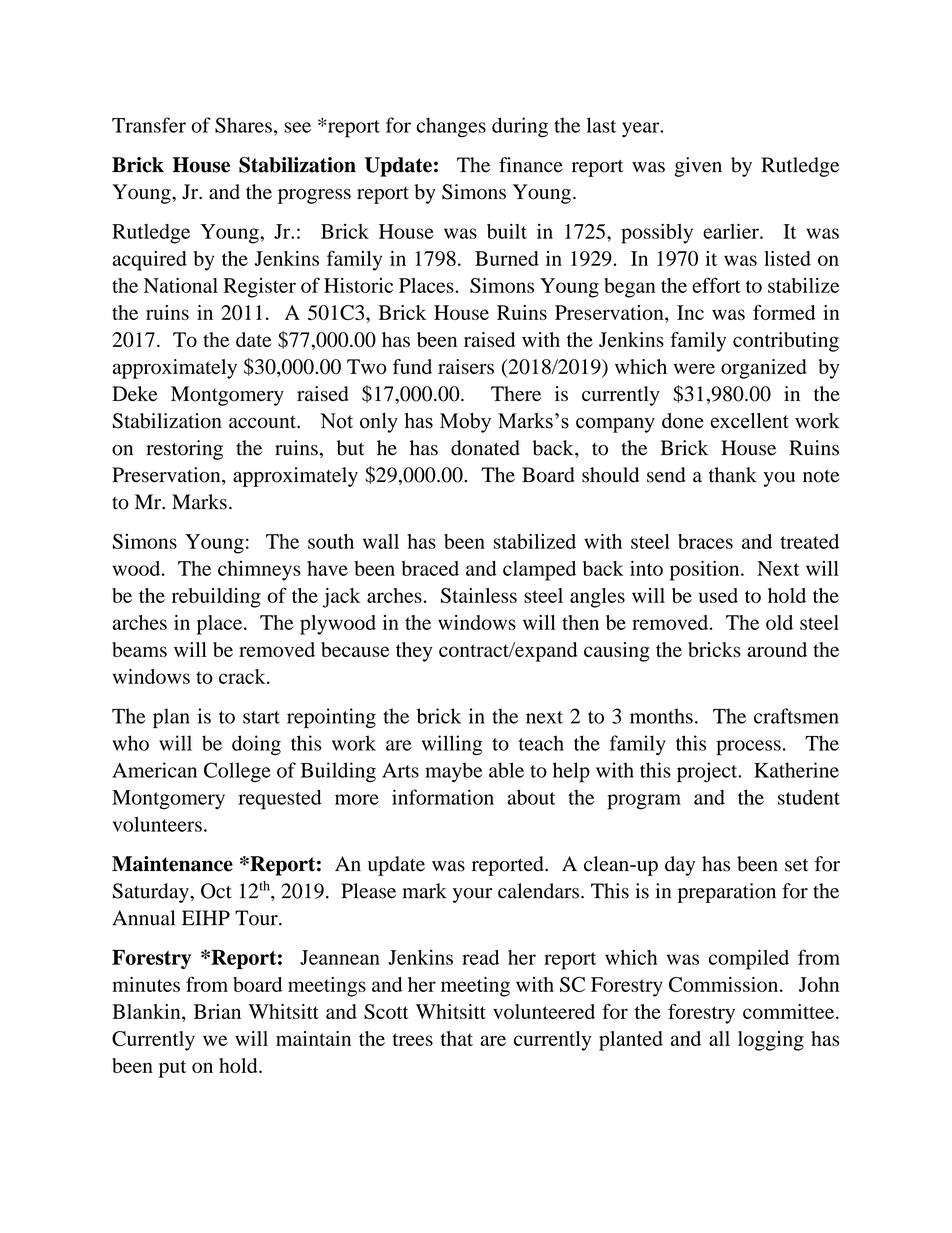  Describe the element at coordinates (184, 450) in the image. I see `restoring` at that location.
